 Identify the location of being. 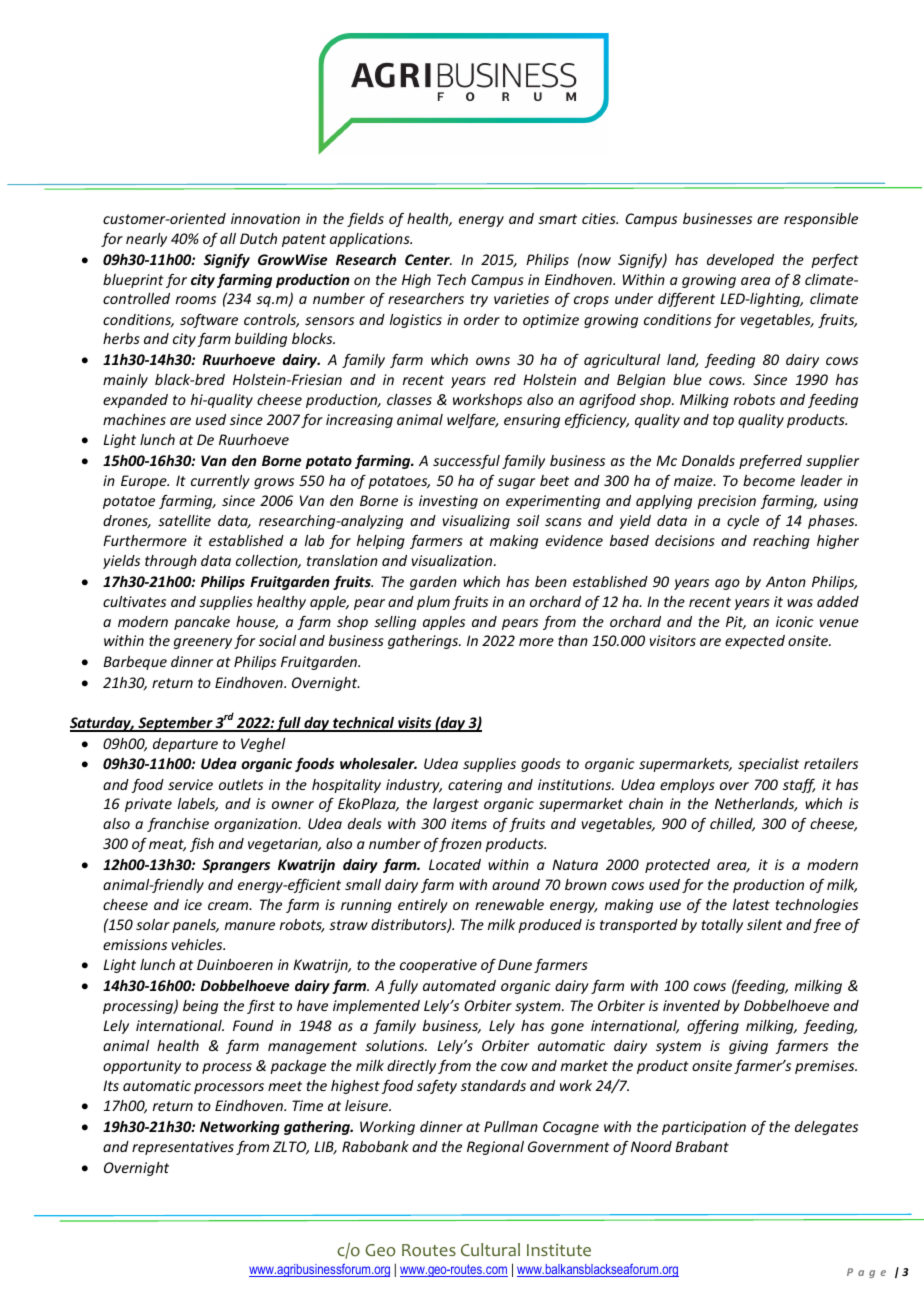
(200, 1007).
